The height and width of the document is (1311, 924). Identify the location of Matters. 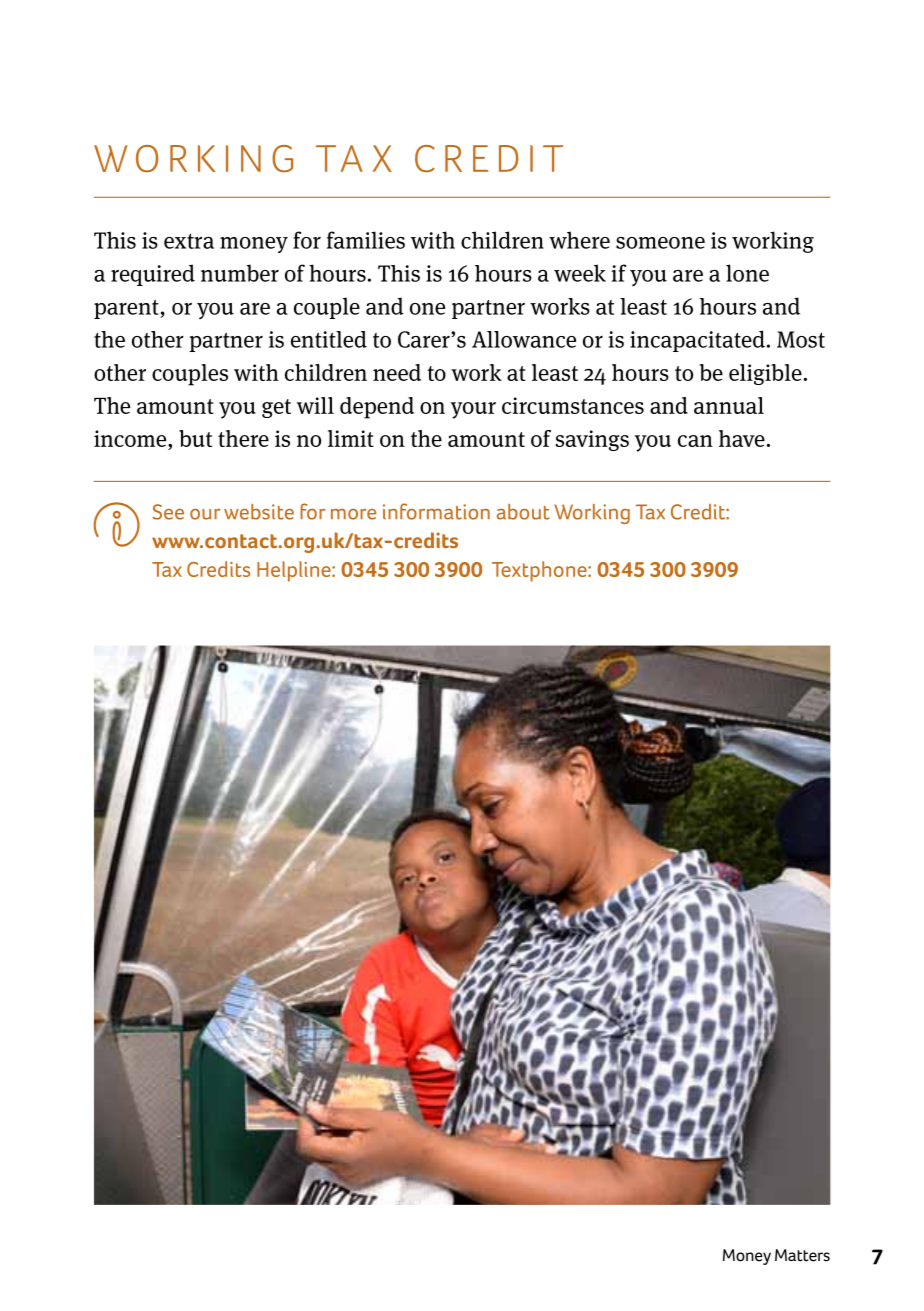
(802, 1255).
